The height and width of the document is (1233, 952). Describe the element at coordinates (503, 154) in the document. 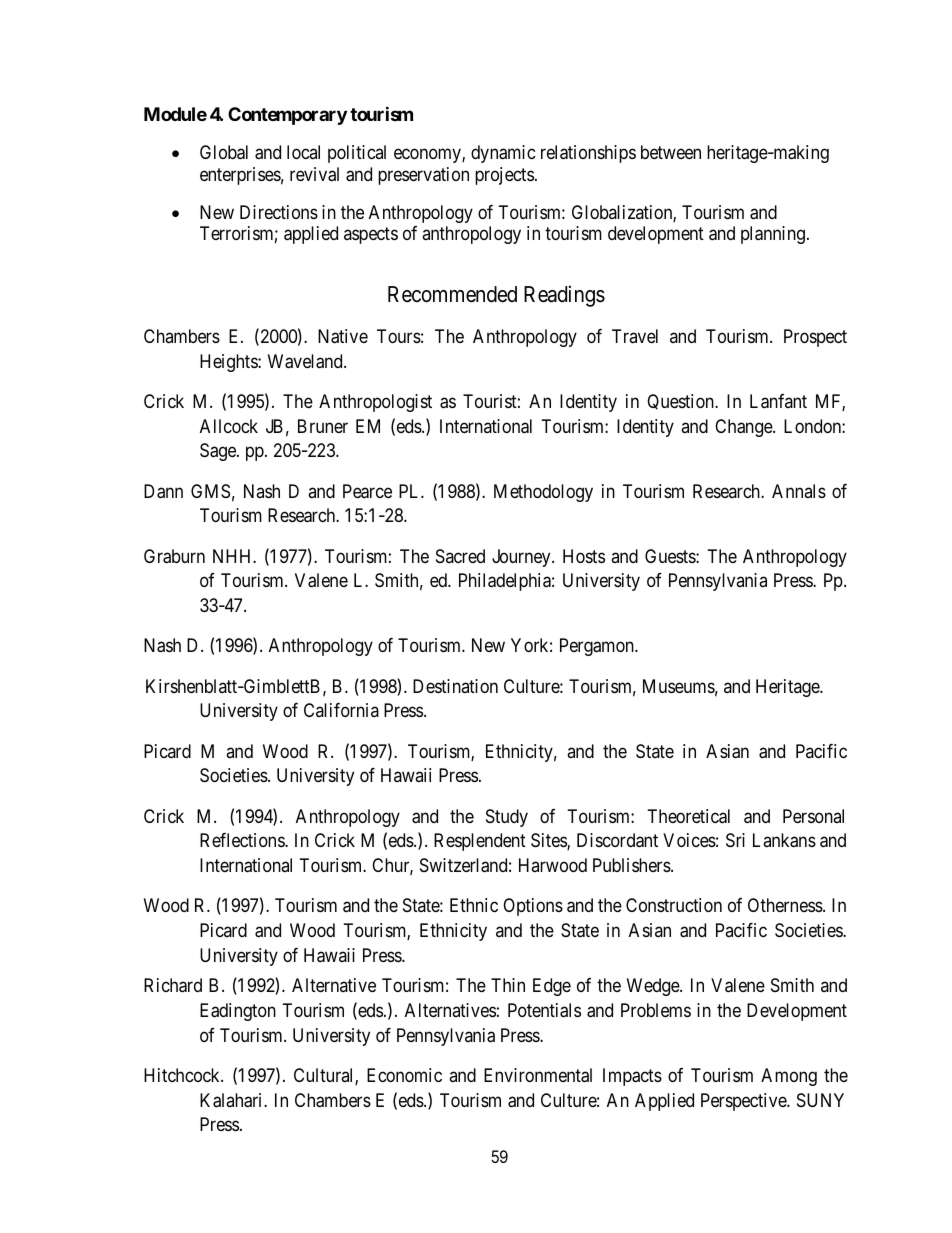

I see `dynamic` at that location.
